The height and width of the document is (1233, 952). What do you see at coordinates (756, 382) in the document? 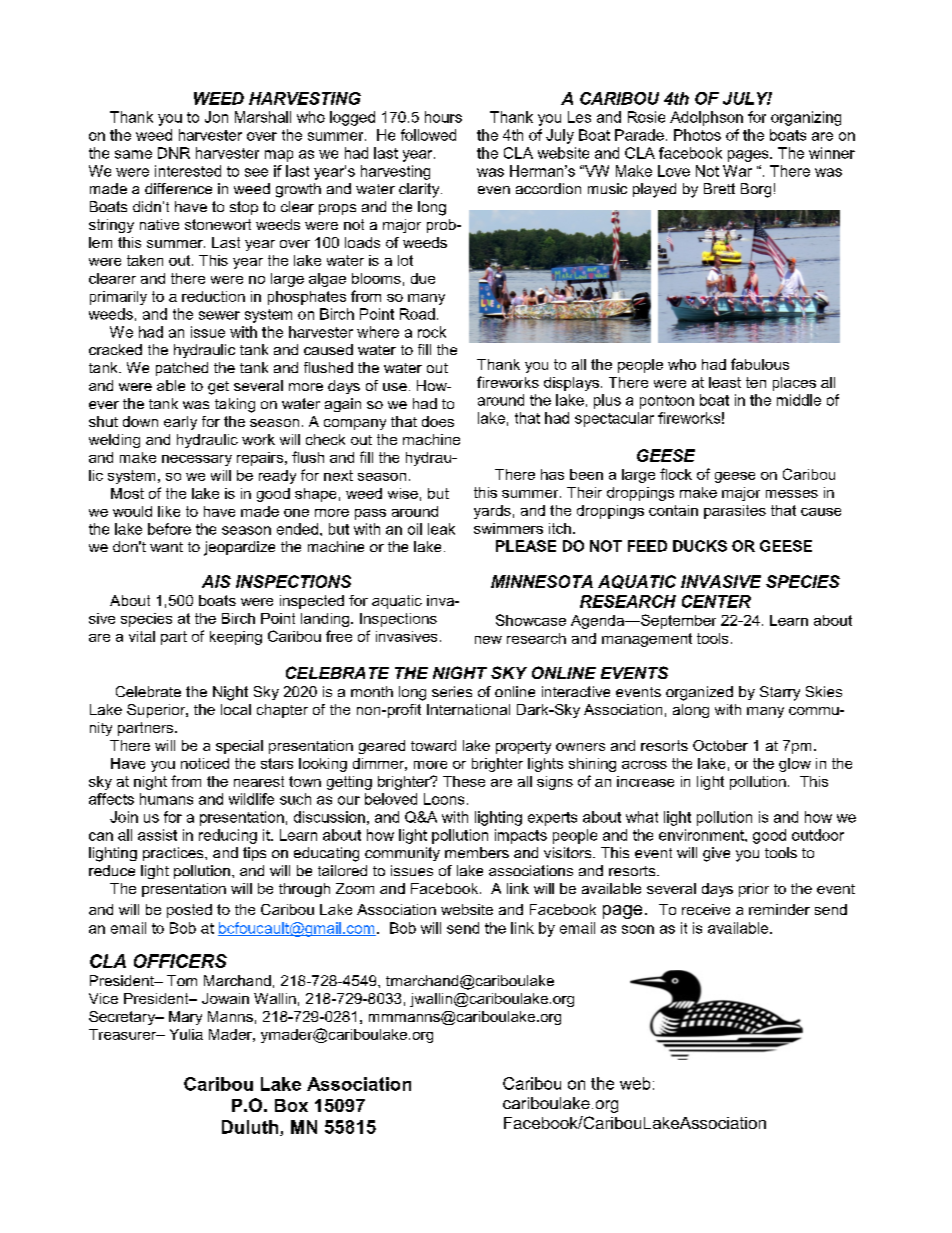
I see `ten` at bounding box center [756, 382].
